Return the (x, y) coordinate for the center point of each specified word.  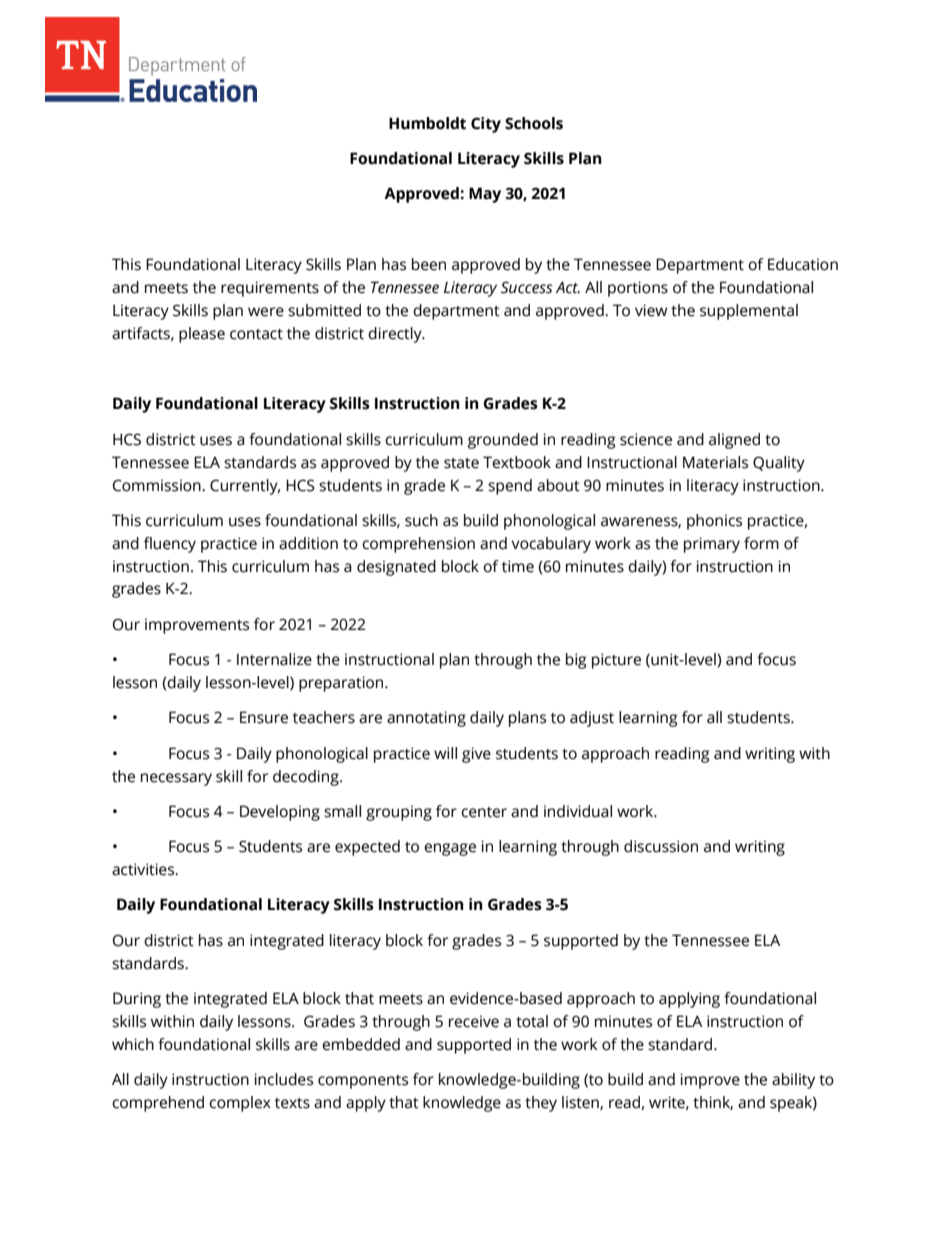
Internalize (274, 659)
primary (712, 545)
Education (803, 264)
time (518, 566)
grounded (503, 441)
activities (144, 869)
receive (474, 1021)
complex (240, 1104)
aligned (734, 441)
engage (450, 849)
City (486, 125)
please (202, 335)
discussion (661, 846)
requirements (270, 289)
